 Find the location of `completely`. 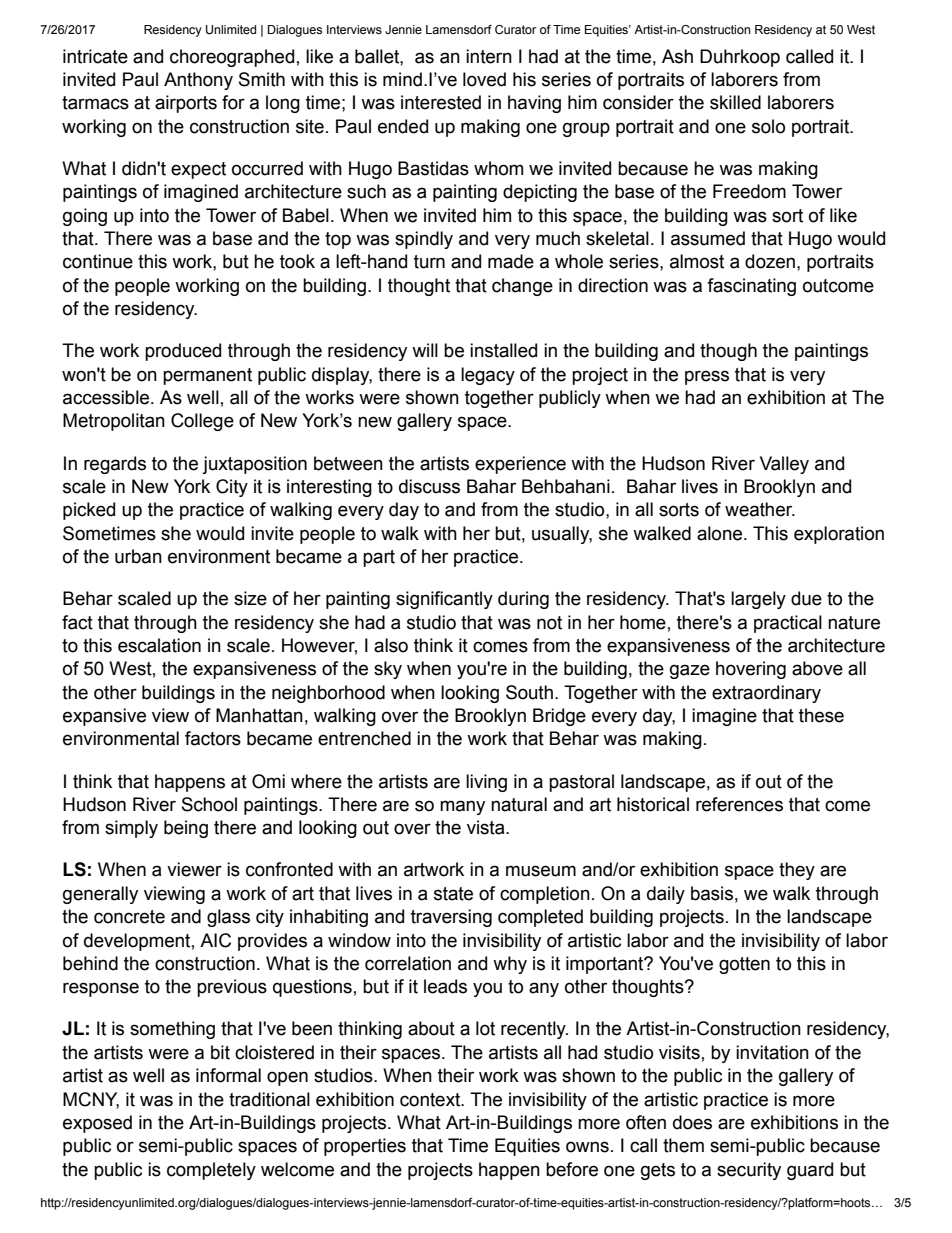

completely is located at coordinates (211, 1171).
